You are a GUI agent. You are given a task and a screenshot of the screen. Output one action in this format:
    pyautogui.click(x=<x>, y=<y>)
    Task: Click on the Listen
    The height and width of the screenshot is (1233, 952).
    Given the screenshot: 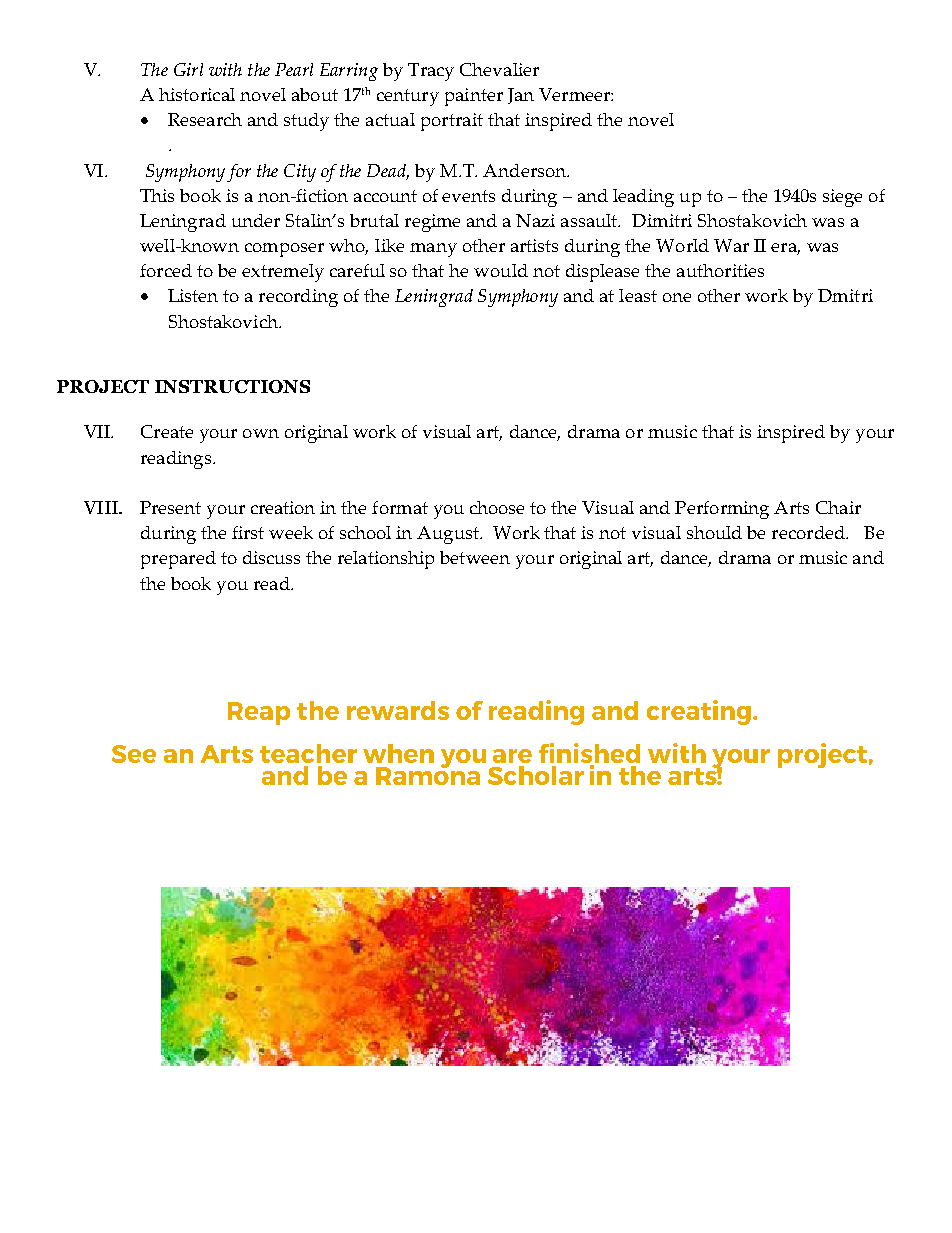 What is the action you would take?
    pyautogui.click(x=193, y=295)
